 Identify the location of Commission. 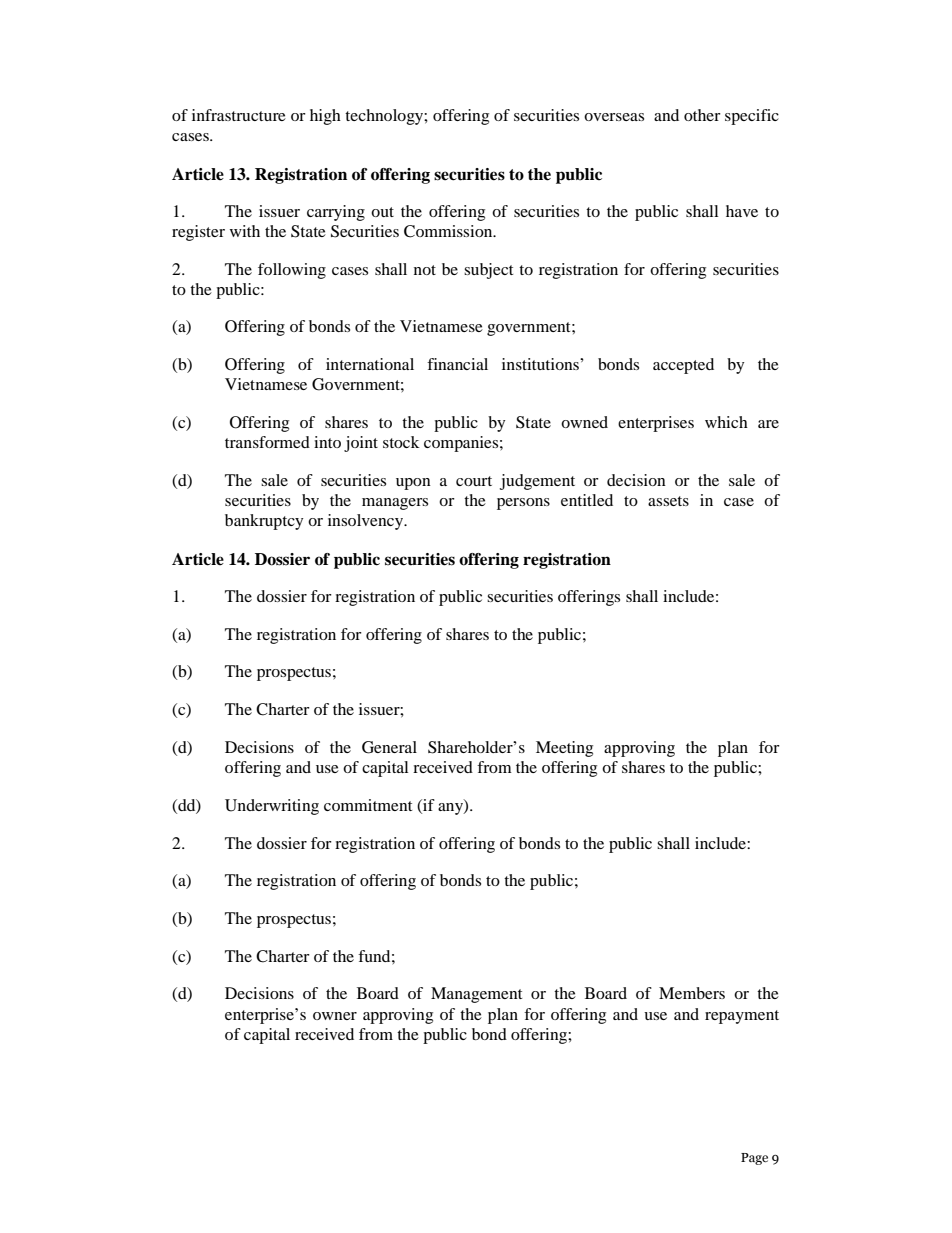
(449, 231).
